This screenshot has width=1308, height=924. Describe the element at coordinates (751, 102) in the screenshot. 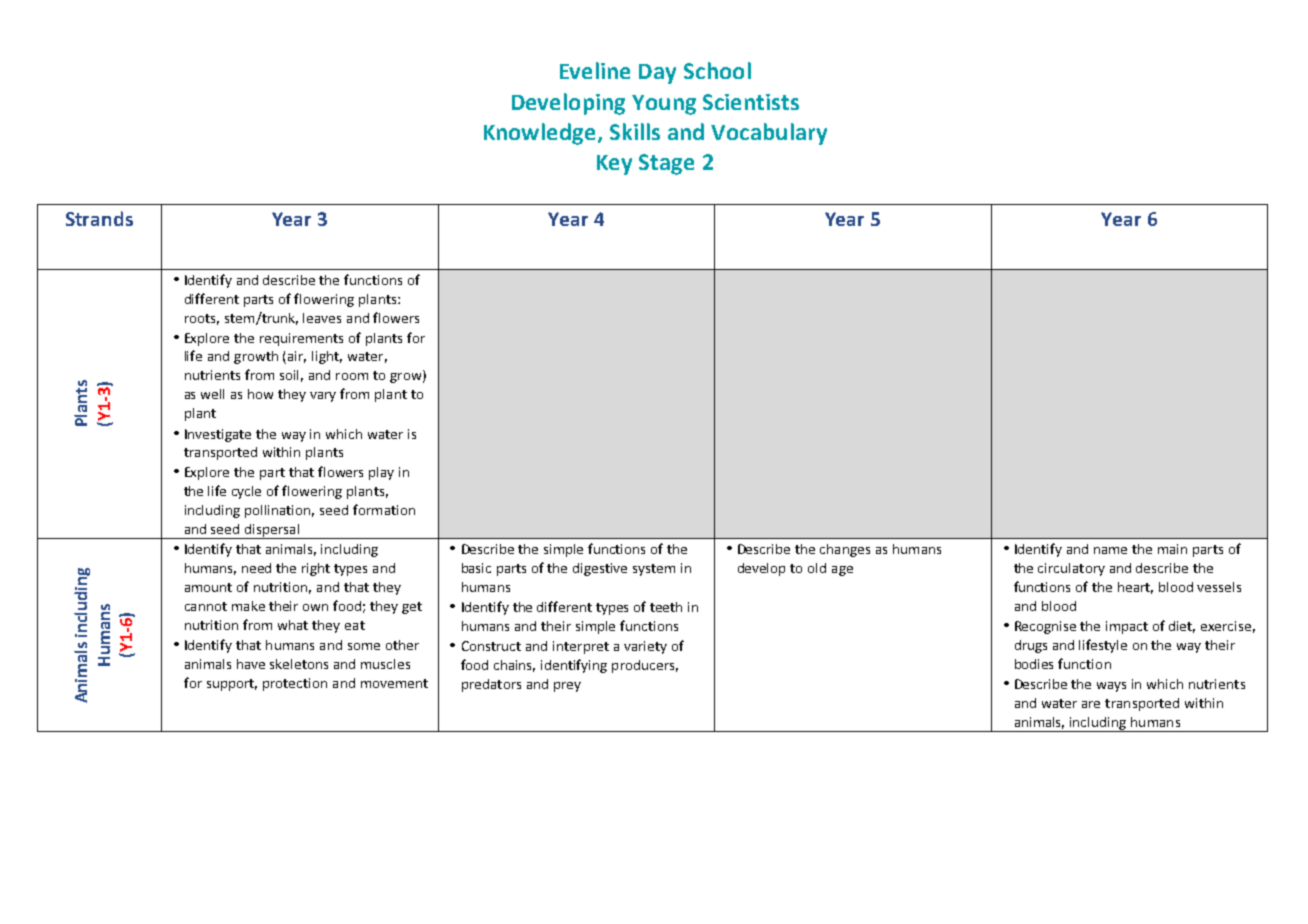

I see `Scientists` at that location.
